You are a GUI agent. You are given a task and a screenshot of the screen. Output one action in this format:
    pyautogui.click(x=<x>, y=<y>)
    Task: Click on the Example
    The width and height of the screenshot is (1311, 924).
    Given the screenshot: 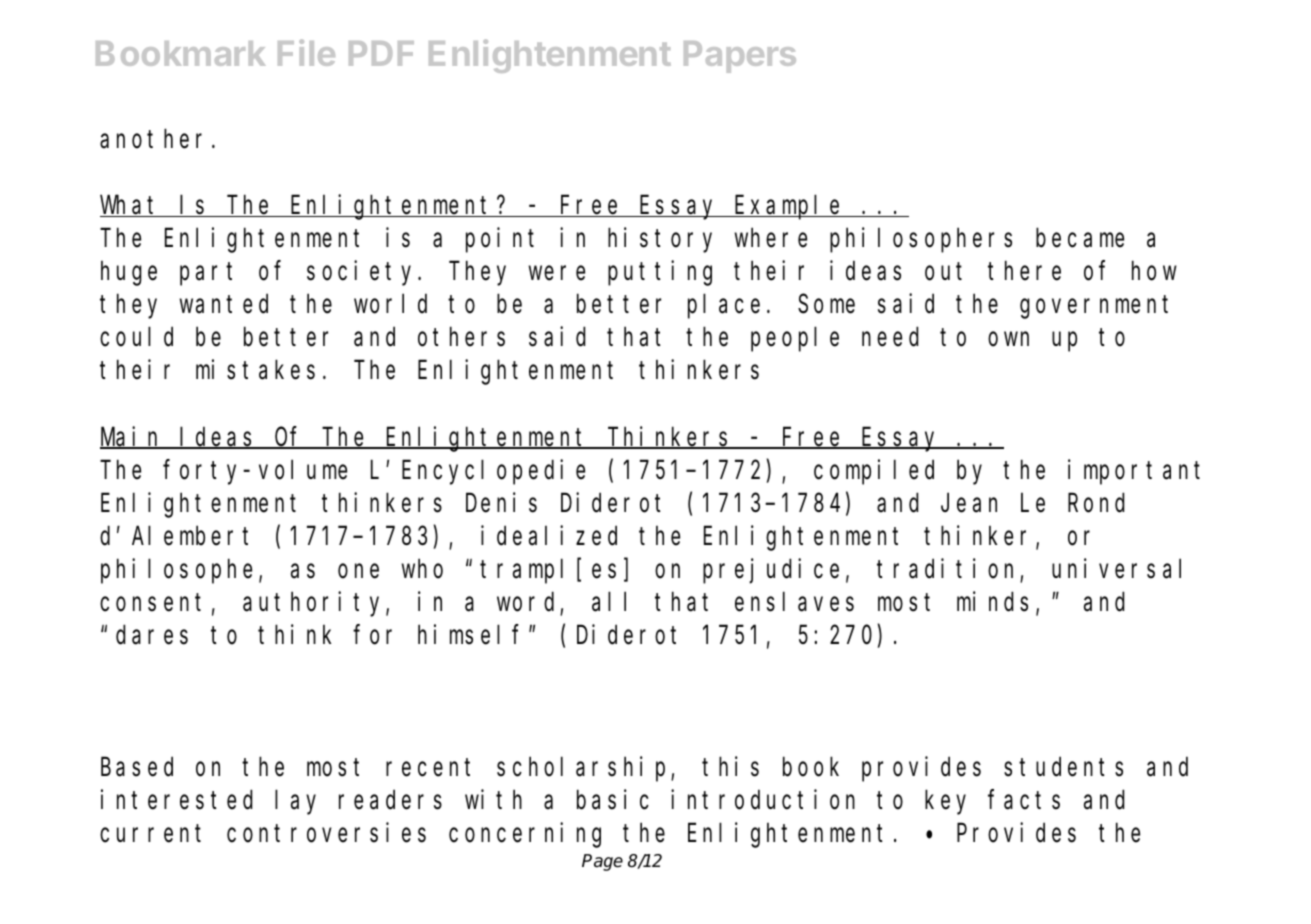 What is the action you would take?
    pyautogui.click(x=789, y=208)
